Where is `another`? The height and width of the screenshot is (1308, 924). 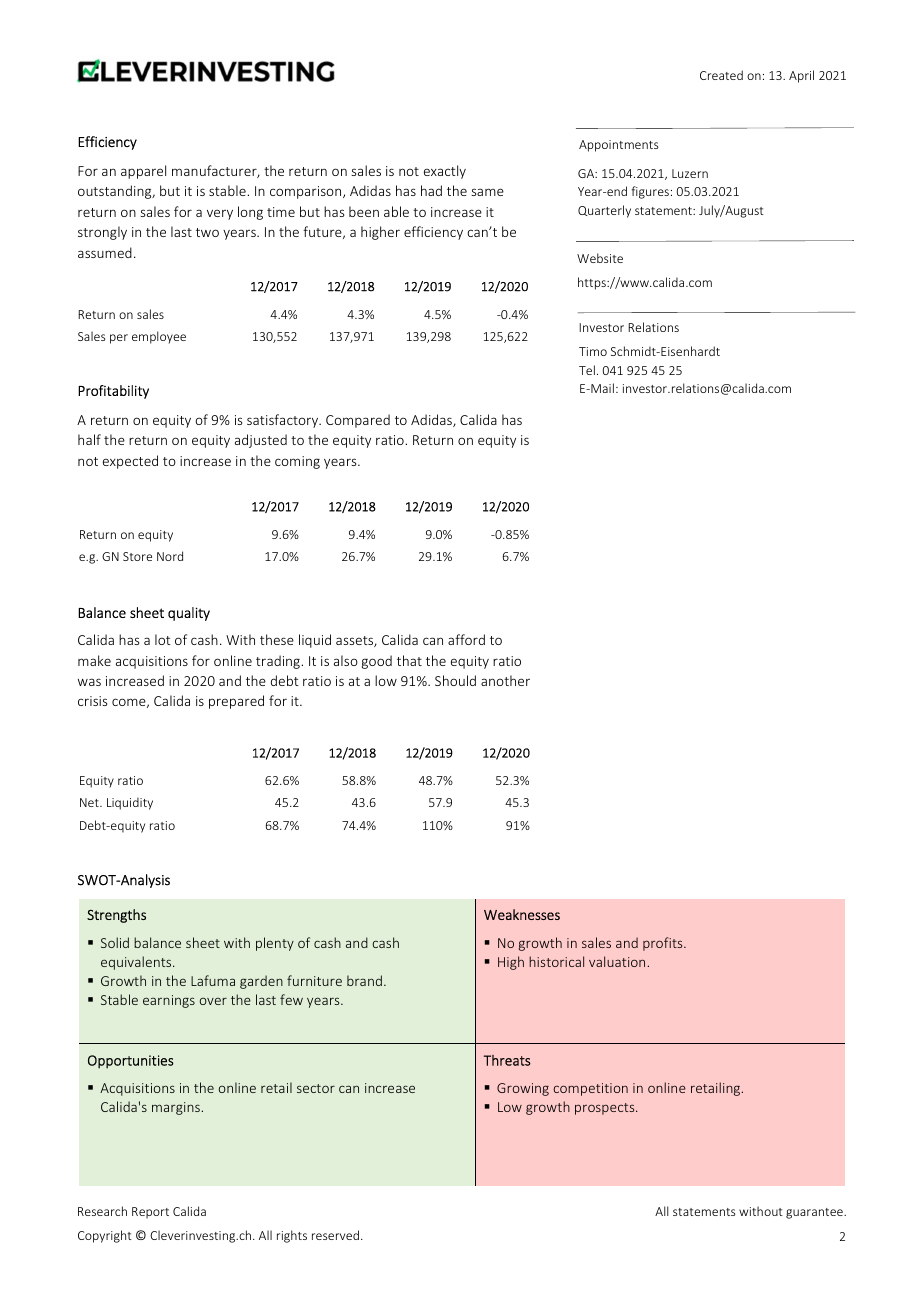 another is located at coordinates (505, 680).
